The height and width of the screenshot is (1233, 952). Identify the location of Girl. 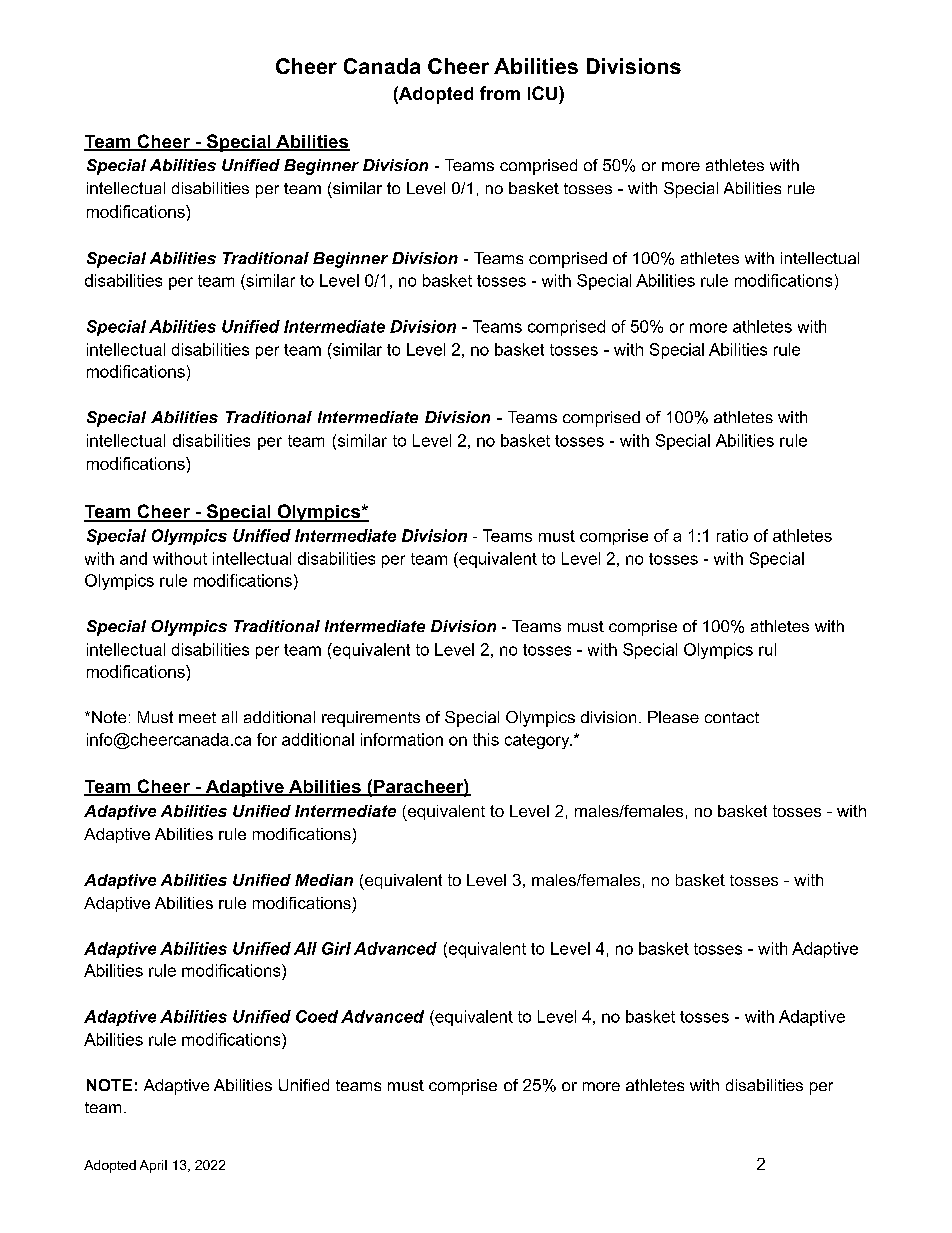
(336, 948).
